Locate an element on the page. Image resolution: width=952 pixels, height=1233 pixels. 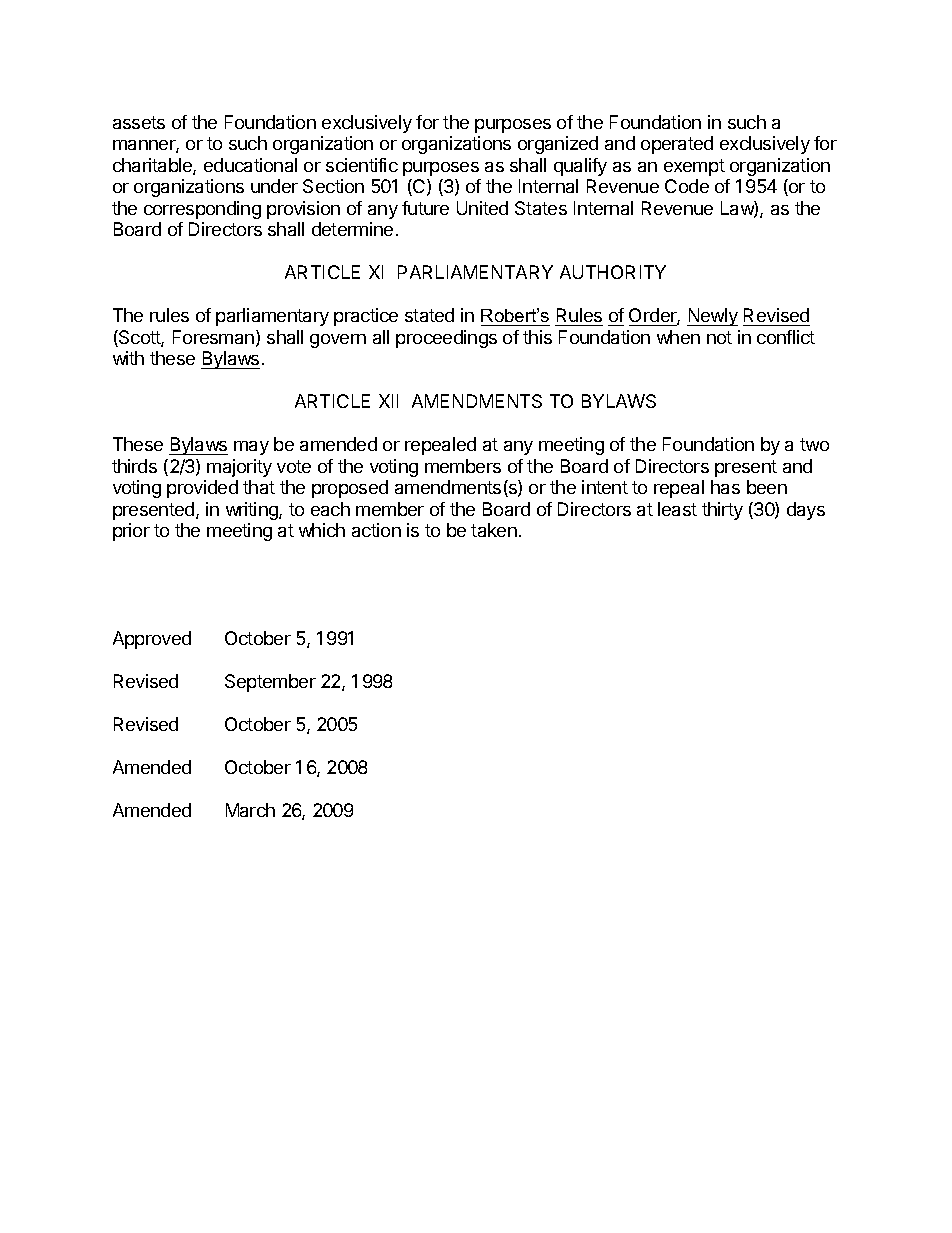
organized is located at coordinates (558, 145).
